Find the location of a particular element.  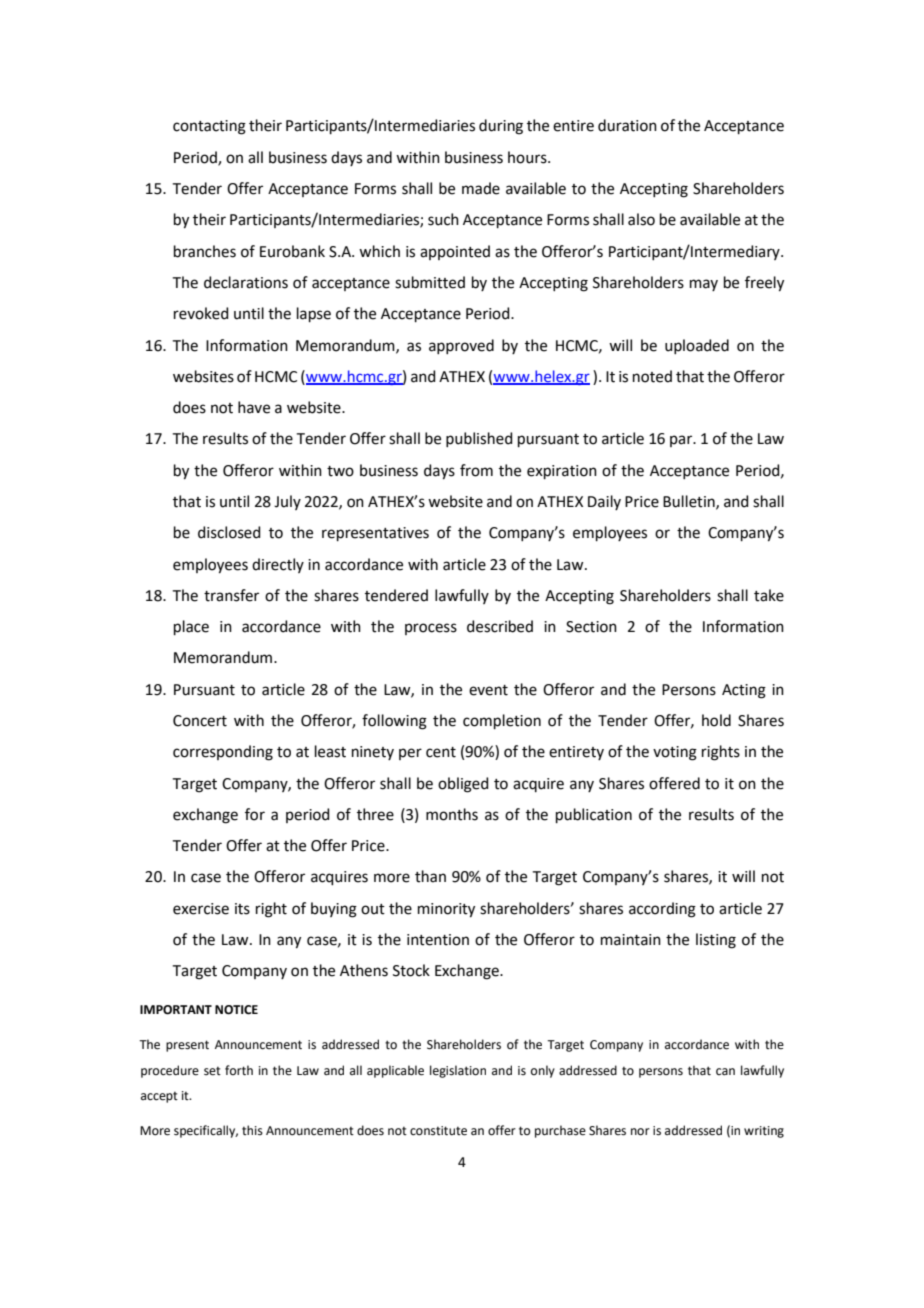

can is located at coordinates (725, 1072).
